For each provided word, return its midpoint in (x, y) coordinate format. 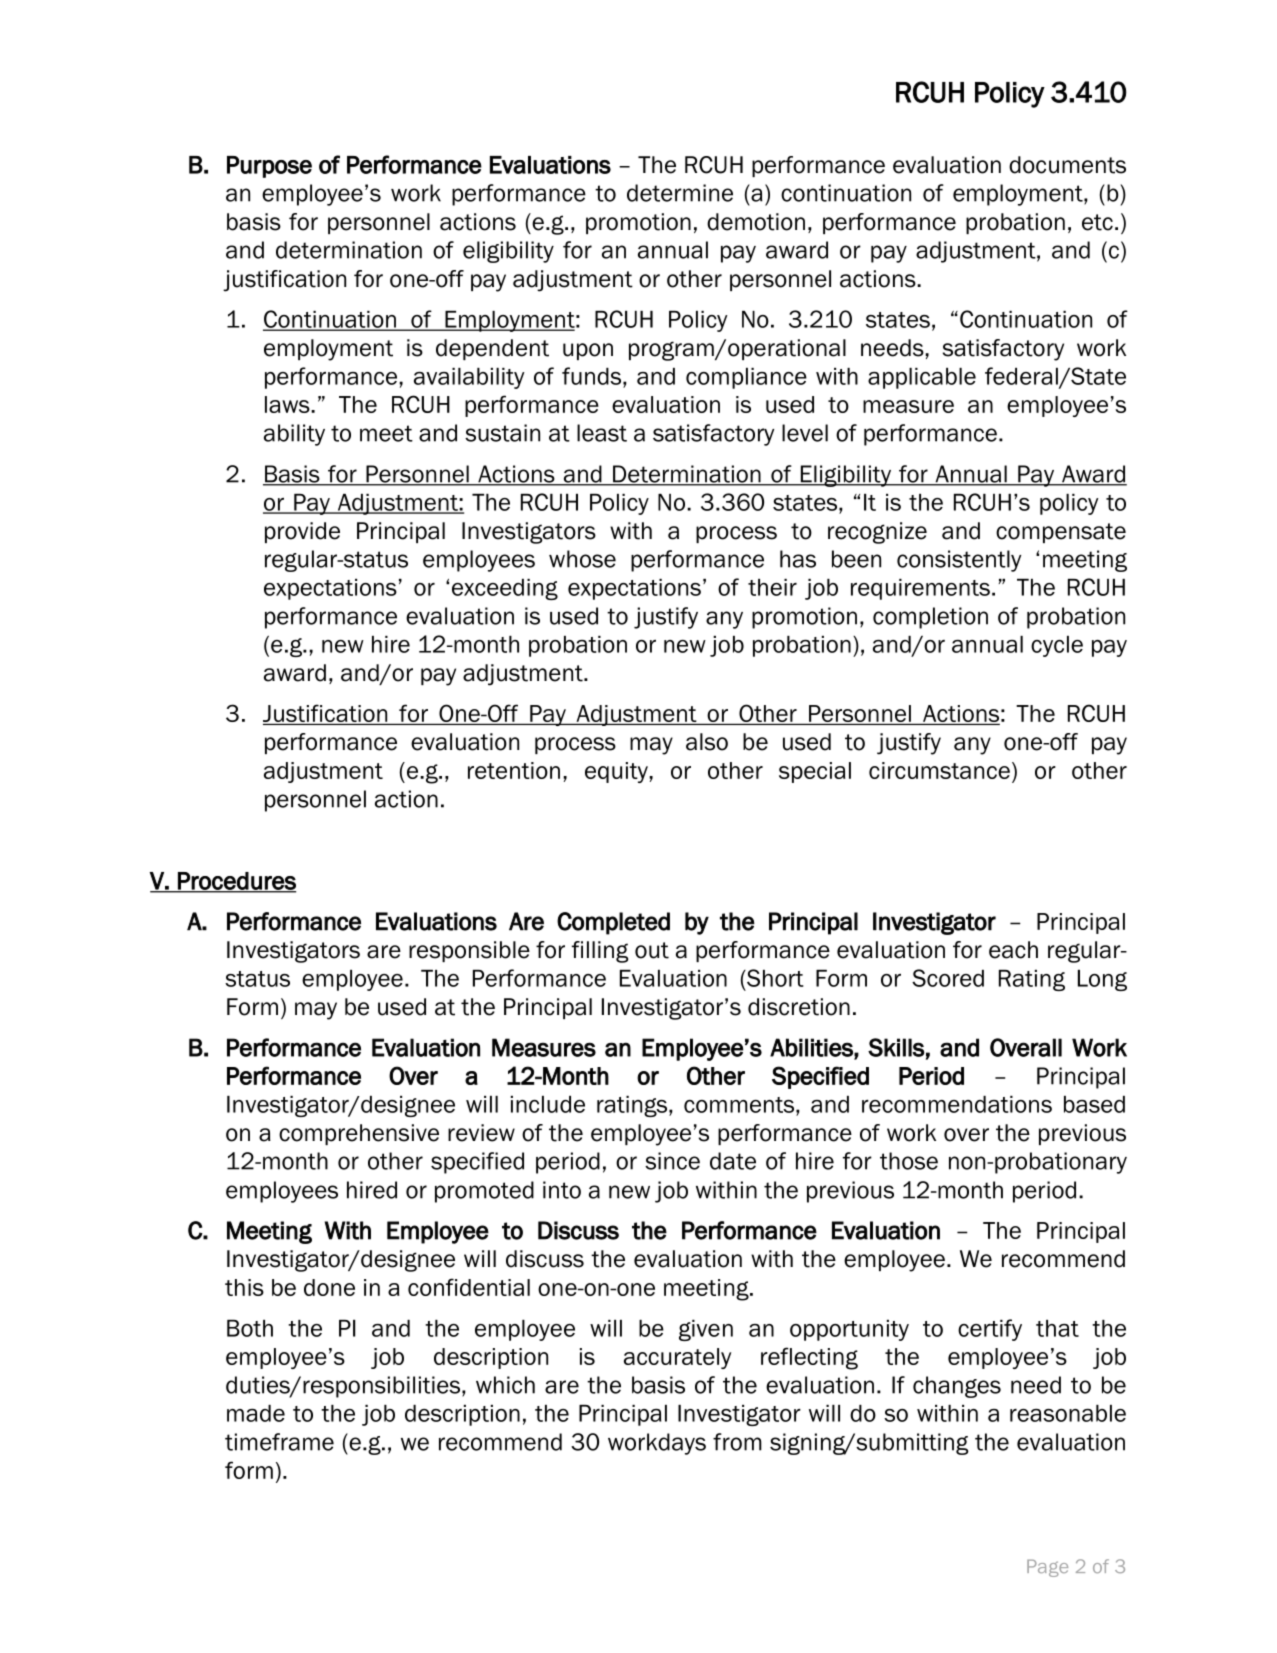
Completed (613, 923)
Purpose (269, 167)
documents (1067, 165)
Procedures (236, 882)
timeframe (279, 1442)
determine (680, 193)
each (1013, 950)
